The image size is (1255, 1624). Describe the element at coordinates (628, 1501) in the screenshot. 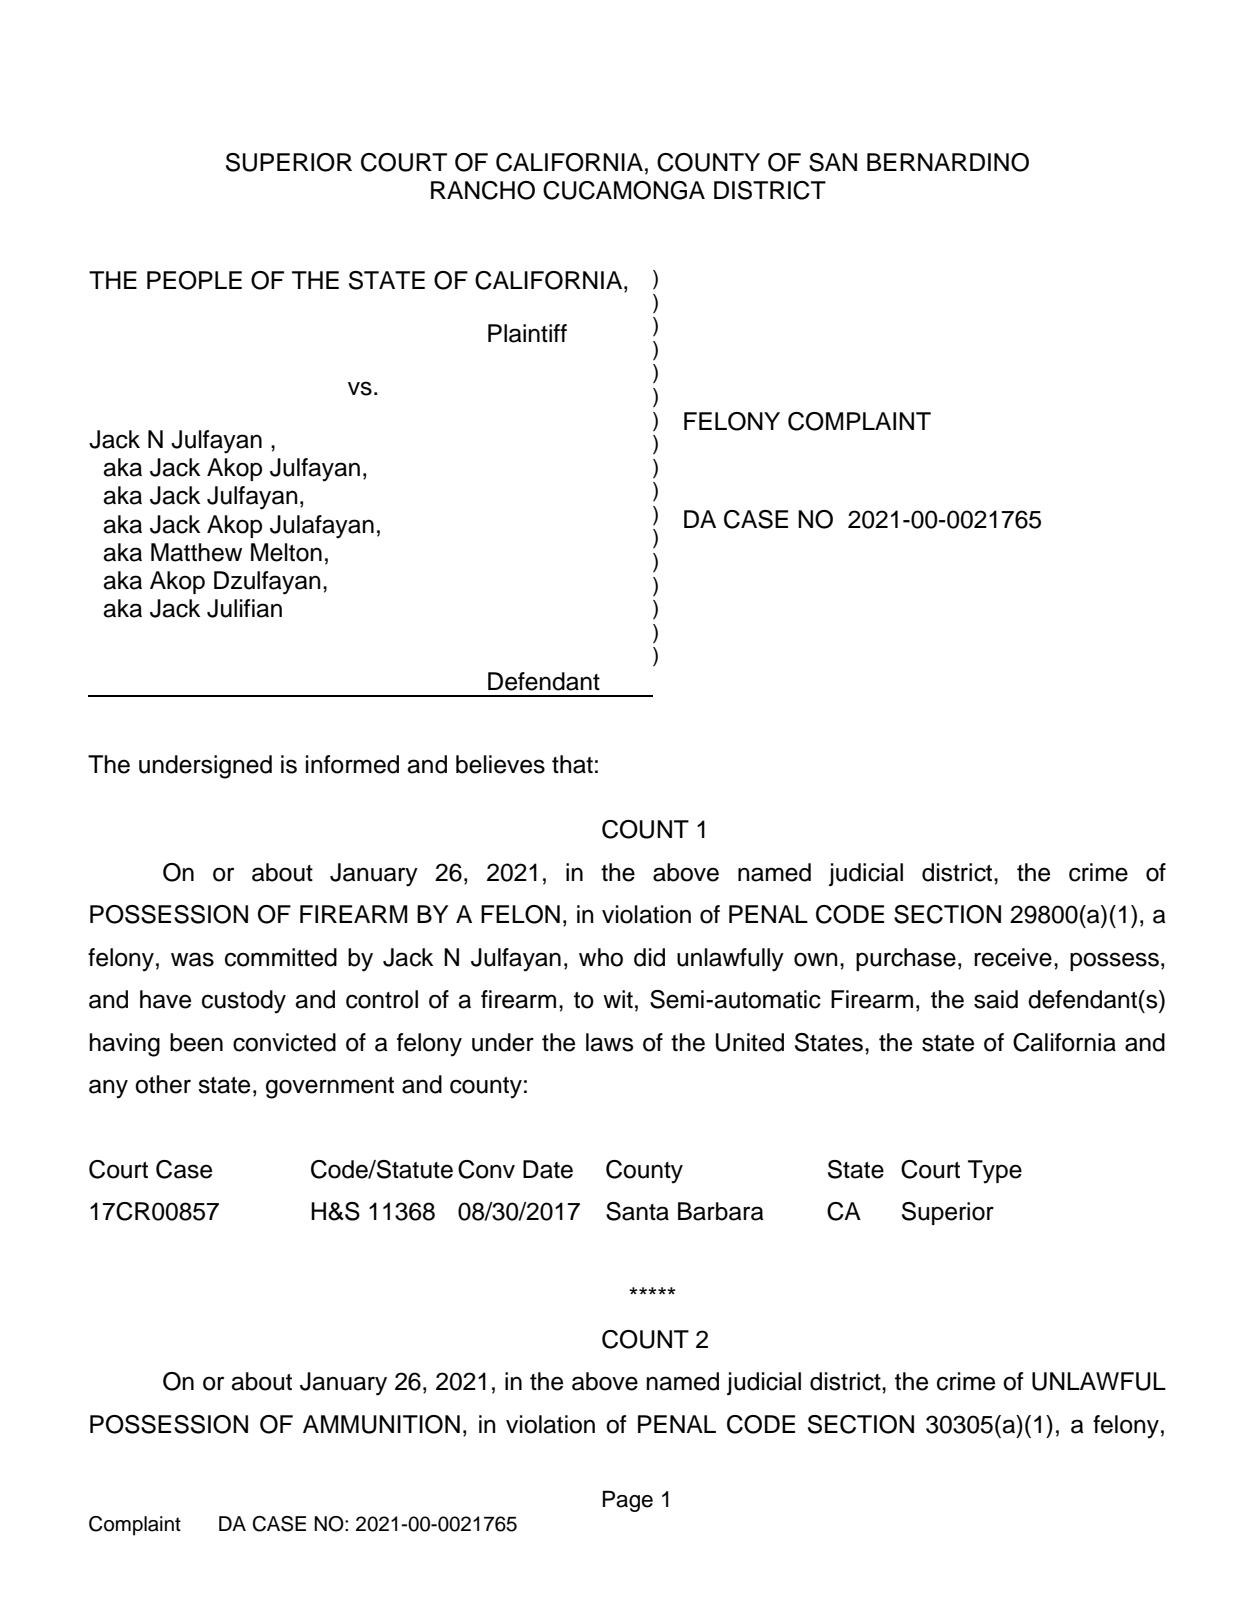

I see `Page` at that location.
